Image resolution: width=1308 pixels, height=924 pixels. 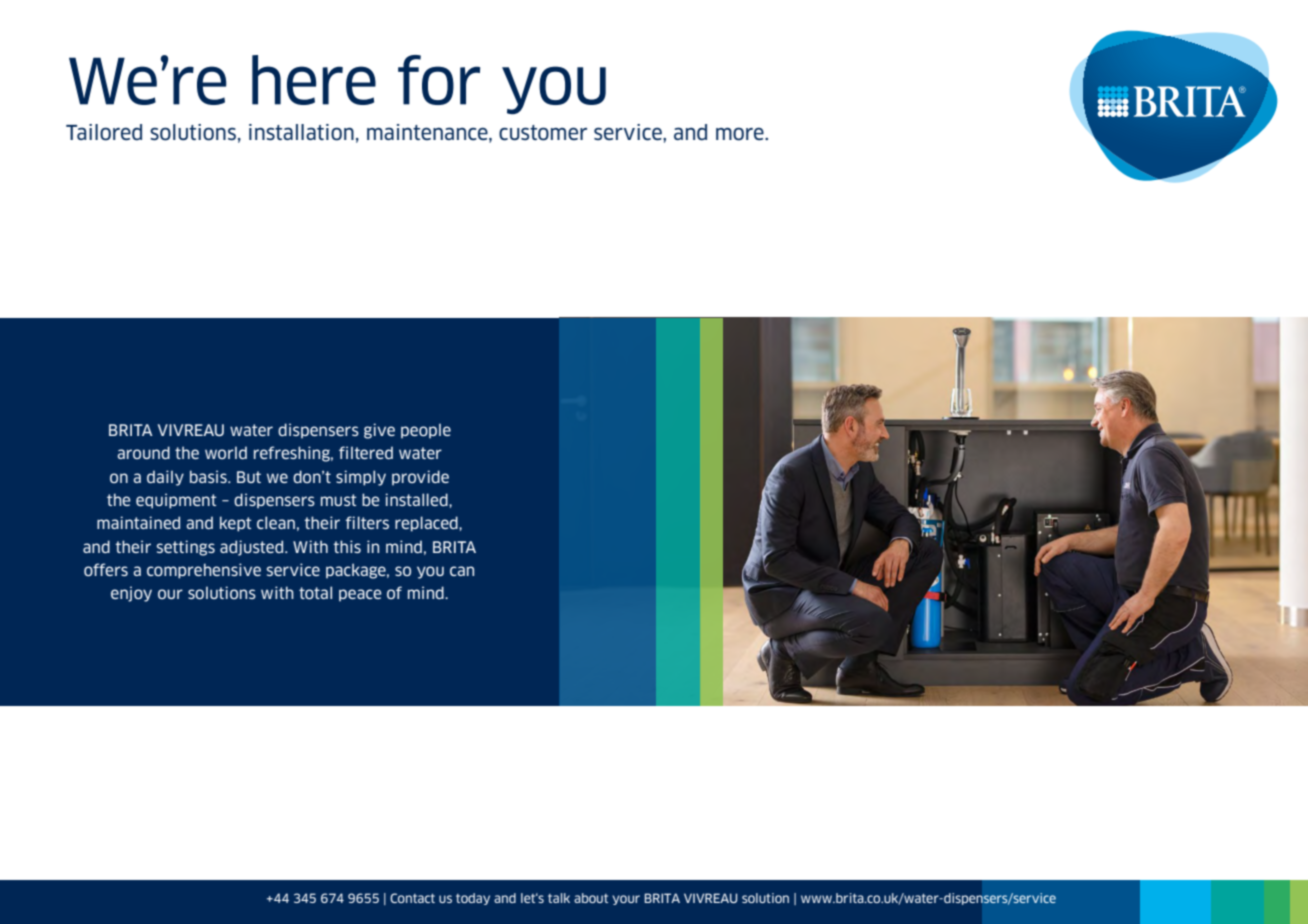 I want to click on people, so click(x=426, y=431).
